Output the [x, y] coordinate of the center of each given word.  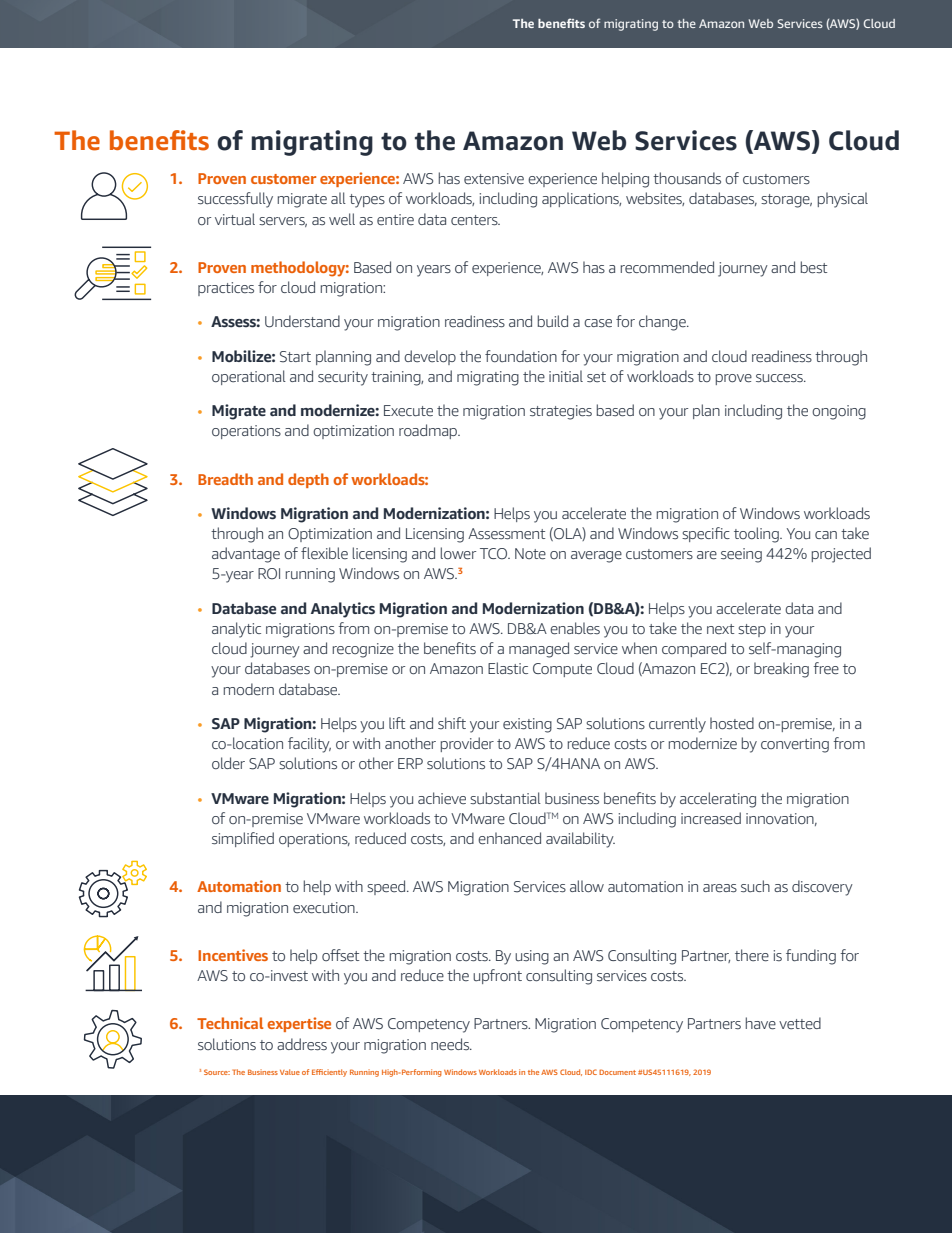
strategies [561, 412]
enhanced [509, 838]
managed [539, 650]
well [342, 219]
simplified [243, 839]
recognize [363, 650]
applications [581, 199]
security [343, 378]
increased [711, 818]
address [302, 1044]
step [752, 630]
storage [786, 201]
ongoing [839, 412]
